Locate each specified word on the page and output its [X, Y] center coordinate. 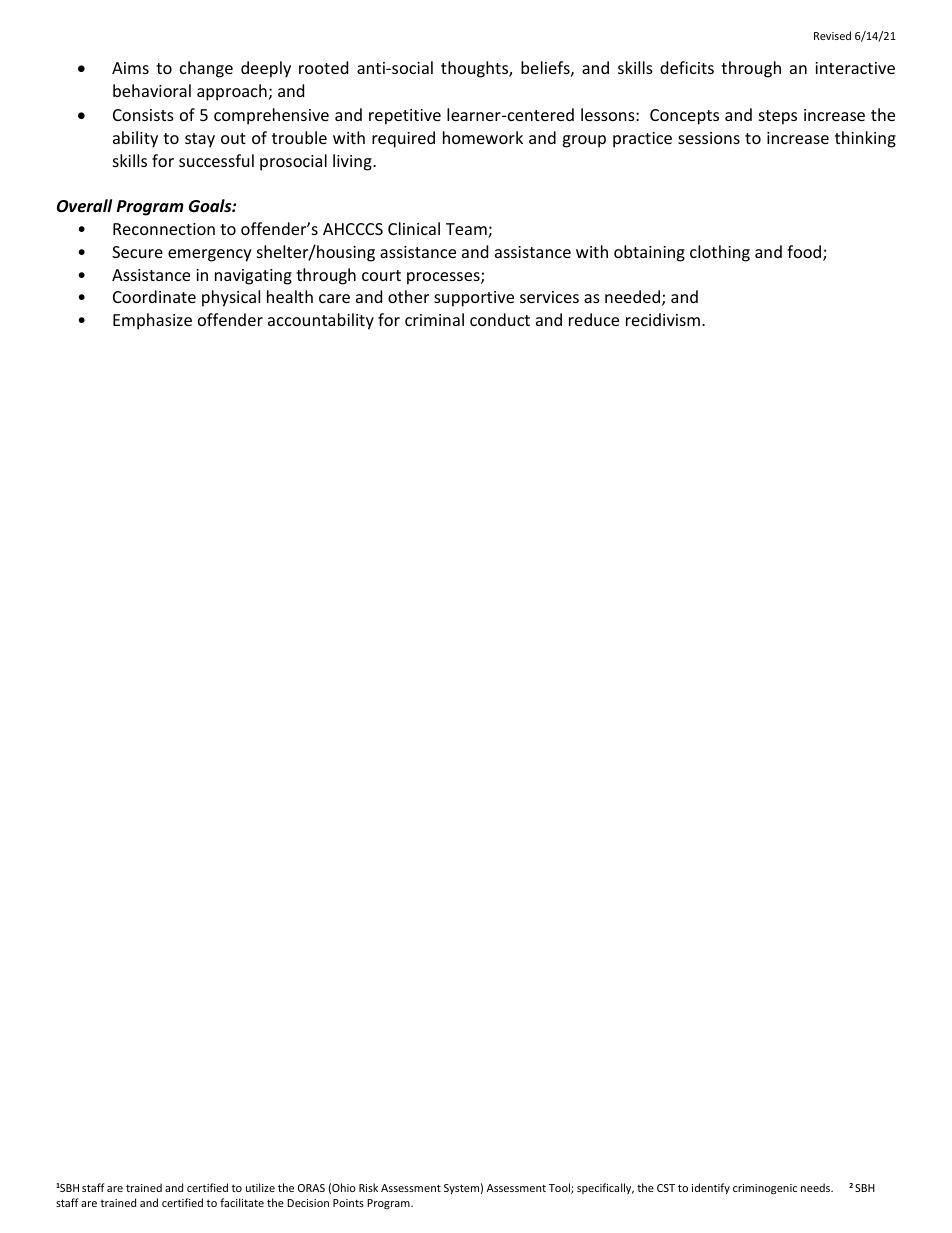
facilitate [242, 1202]
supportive [474, 299]
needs [817, 1187]
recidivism [664, 319]
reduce [594, 319]
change [206, 69]
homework [483, 137]
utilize [260, 1187]
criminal [434, 319]
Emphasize [152, 321]
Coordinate [154, 296]
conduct [500, 319]
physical [231, 298]
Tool [560, 1188]
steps [778, 117]
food [805, 253]
